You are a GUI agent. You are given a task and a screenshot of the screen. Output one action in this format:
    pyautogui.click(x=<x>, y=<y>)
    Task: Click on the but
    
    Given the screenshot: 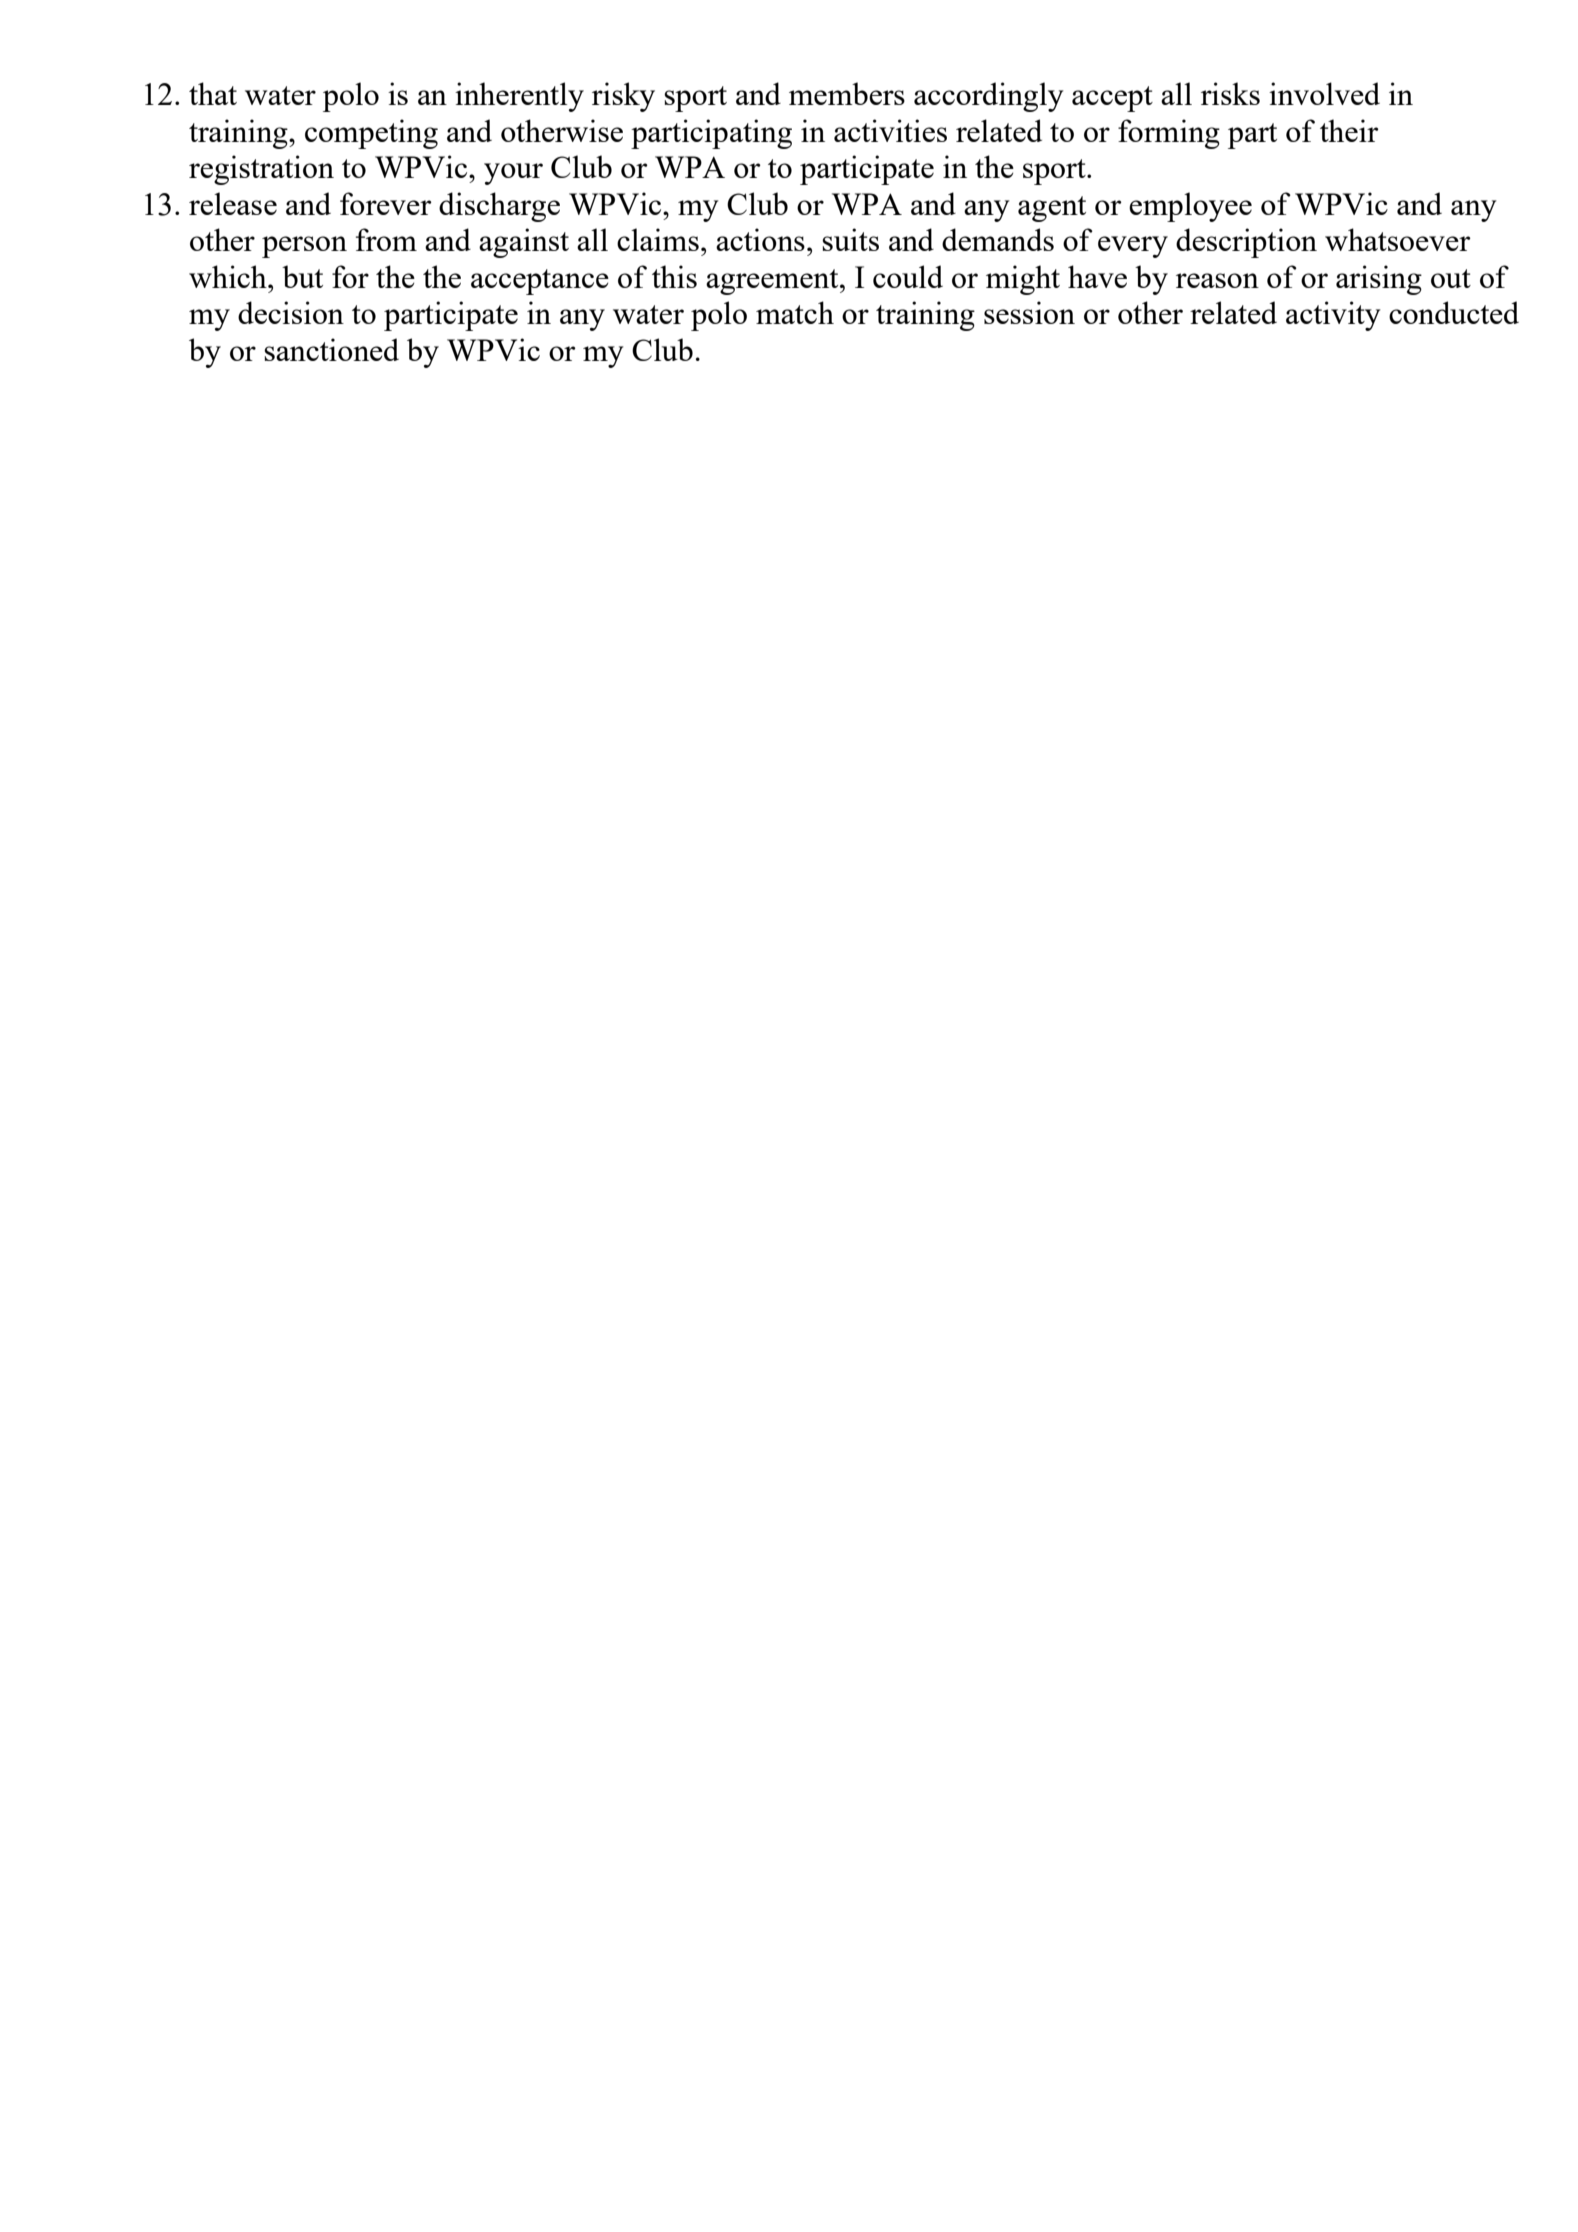 What is the action you would take?
    pyautogui.click(x=302, y=276)
